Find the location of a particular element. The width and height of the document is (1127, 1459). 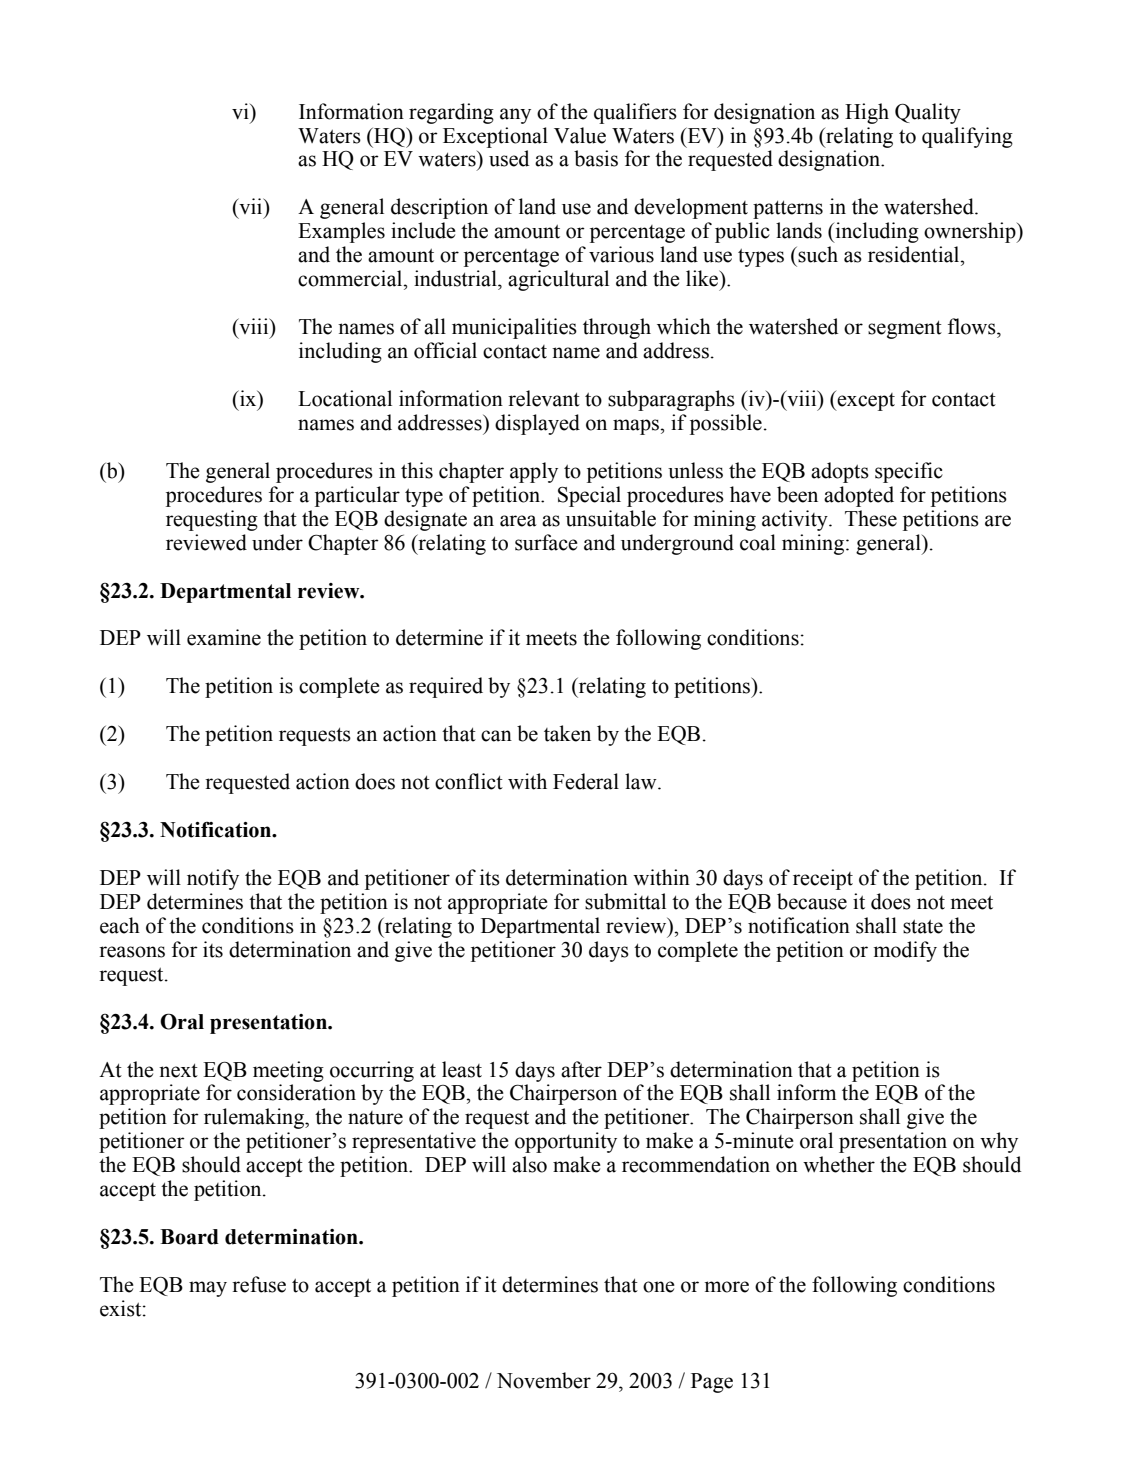

November is located at coordinates (544, 1380).
